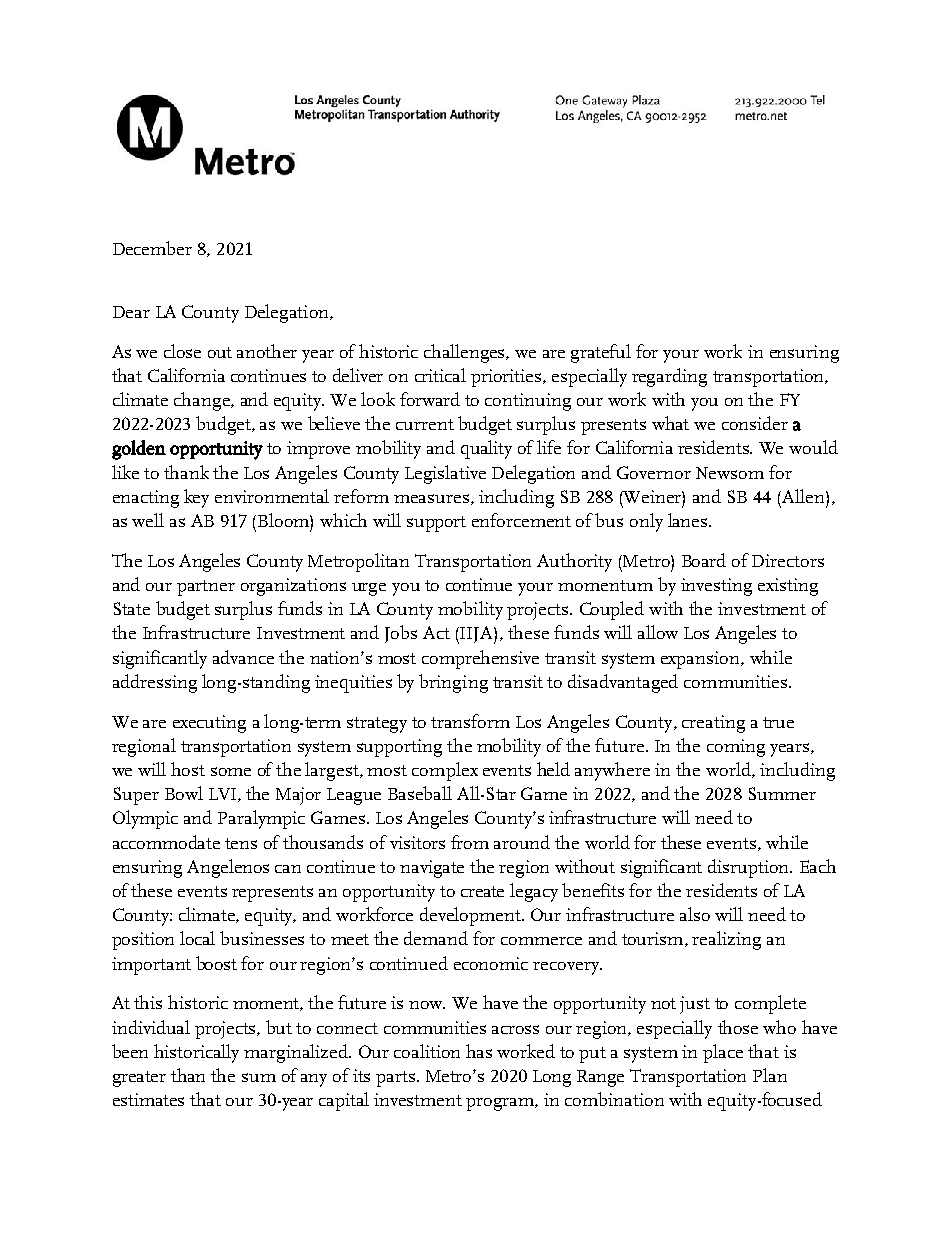 This page has height=1233, width=952. I want to click on advance, so click(243, 657).
